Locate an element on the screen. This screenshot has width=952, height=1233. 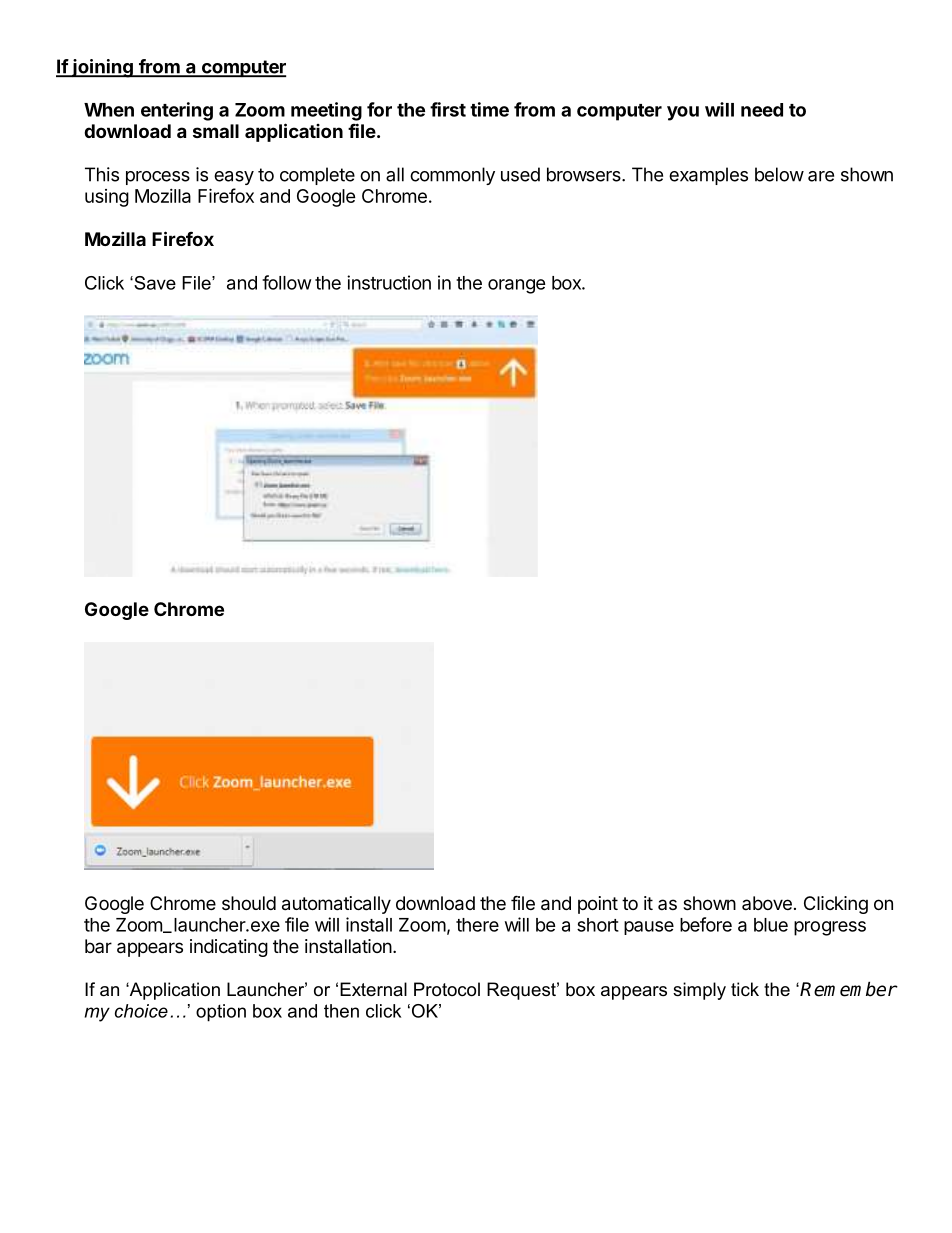
instruction is located at coordinates (389, 282).
